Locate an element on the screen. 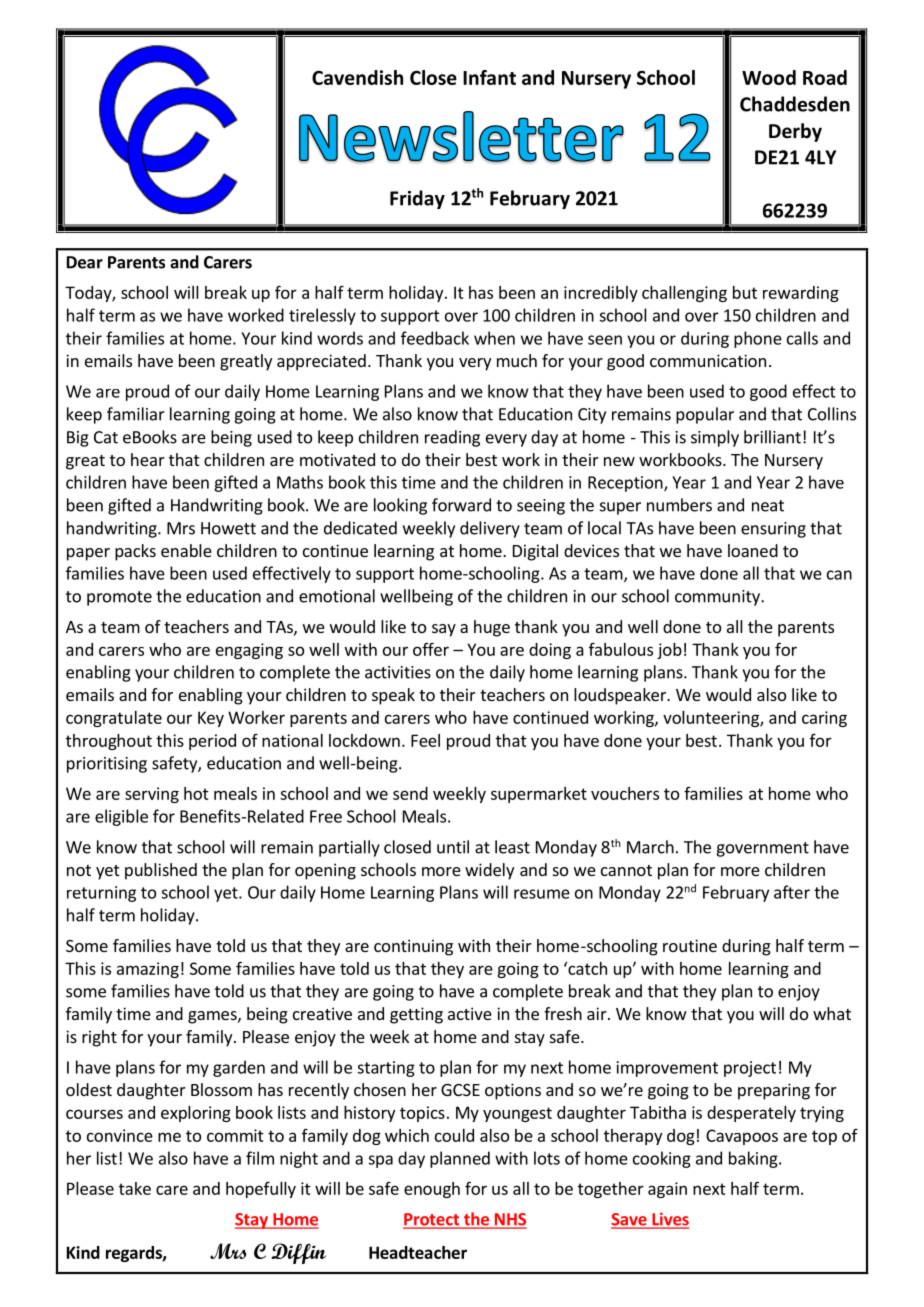 The width and height of the screenshot is (924, 1307). Infant is located at coordinates (489, 77).
